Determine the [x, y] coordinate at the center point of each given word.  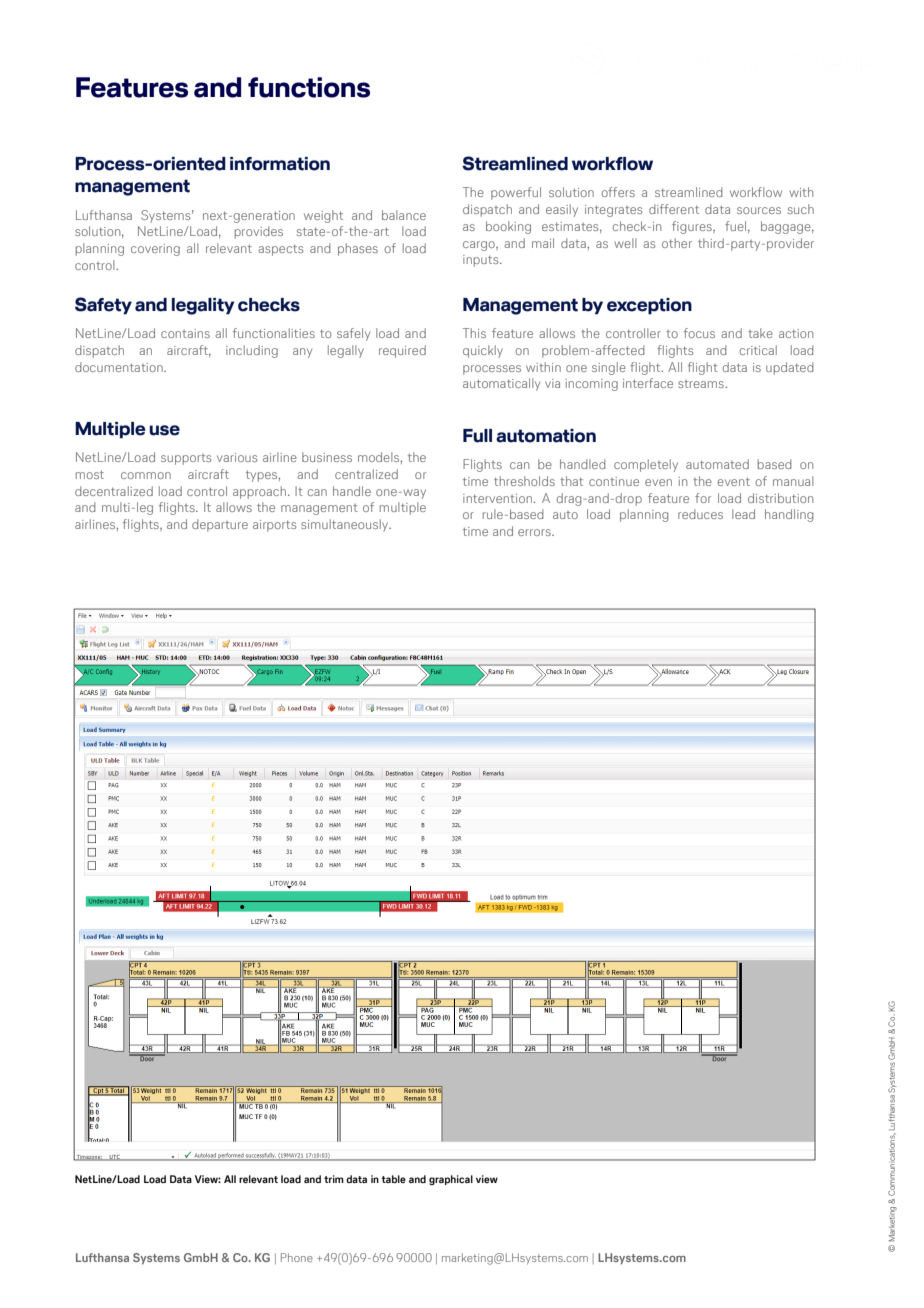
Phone [297, 1257]
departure [220, 525]
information [280, 164]
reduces [700, 514]
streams [702, 384]
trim [334, 1179]
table [394, 1179]
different [674, 209]
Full [477, 436]
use [164, 430]
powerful [516, 193]
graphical [451, 1180]
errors [535, 532]
